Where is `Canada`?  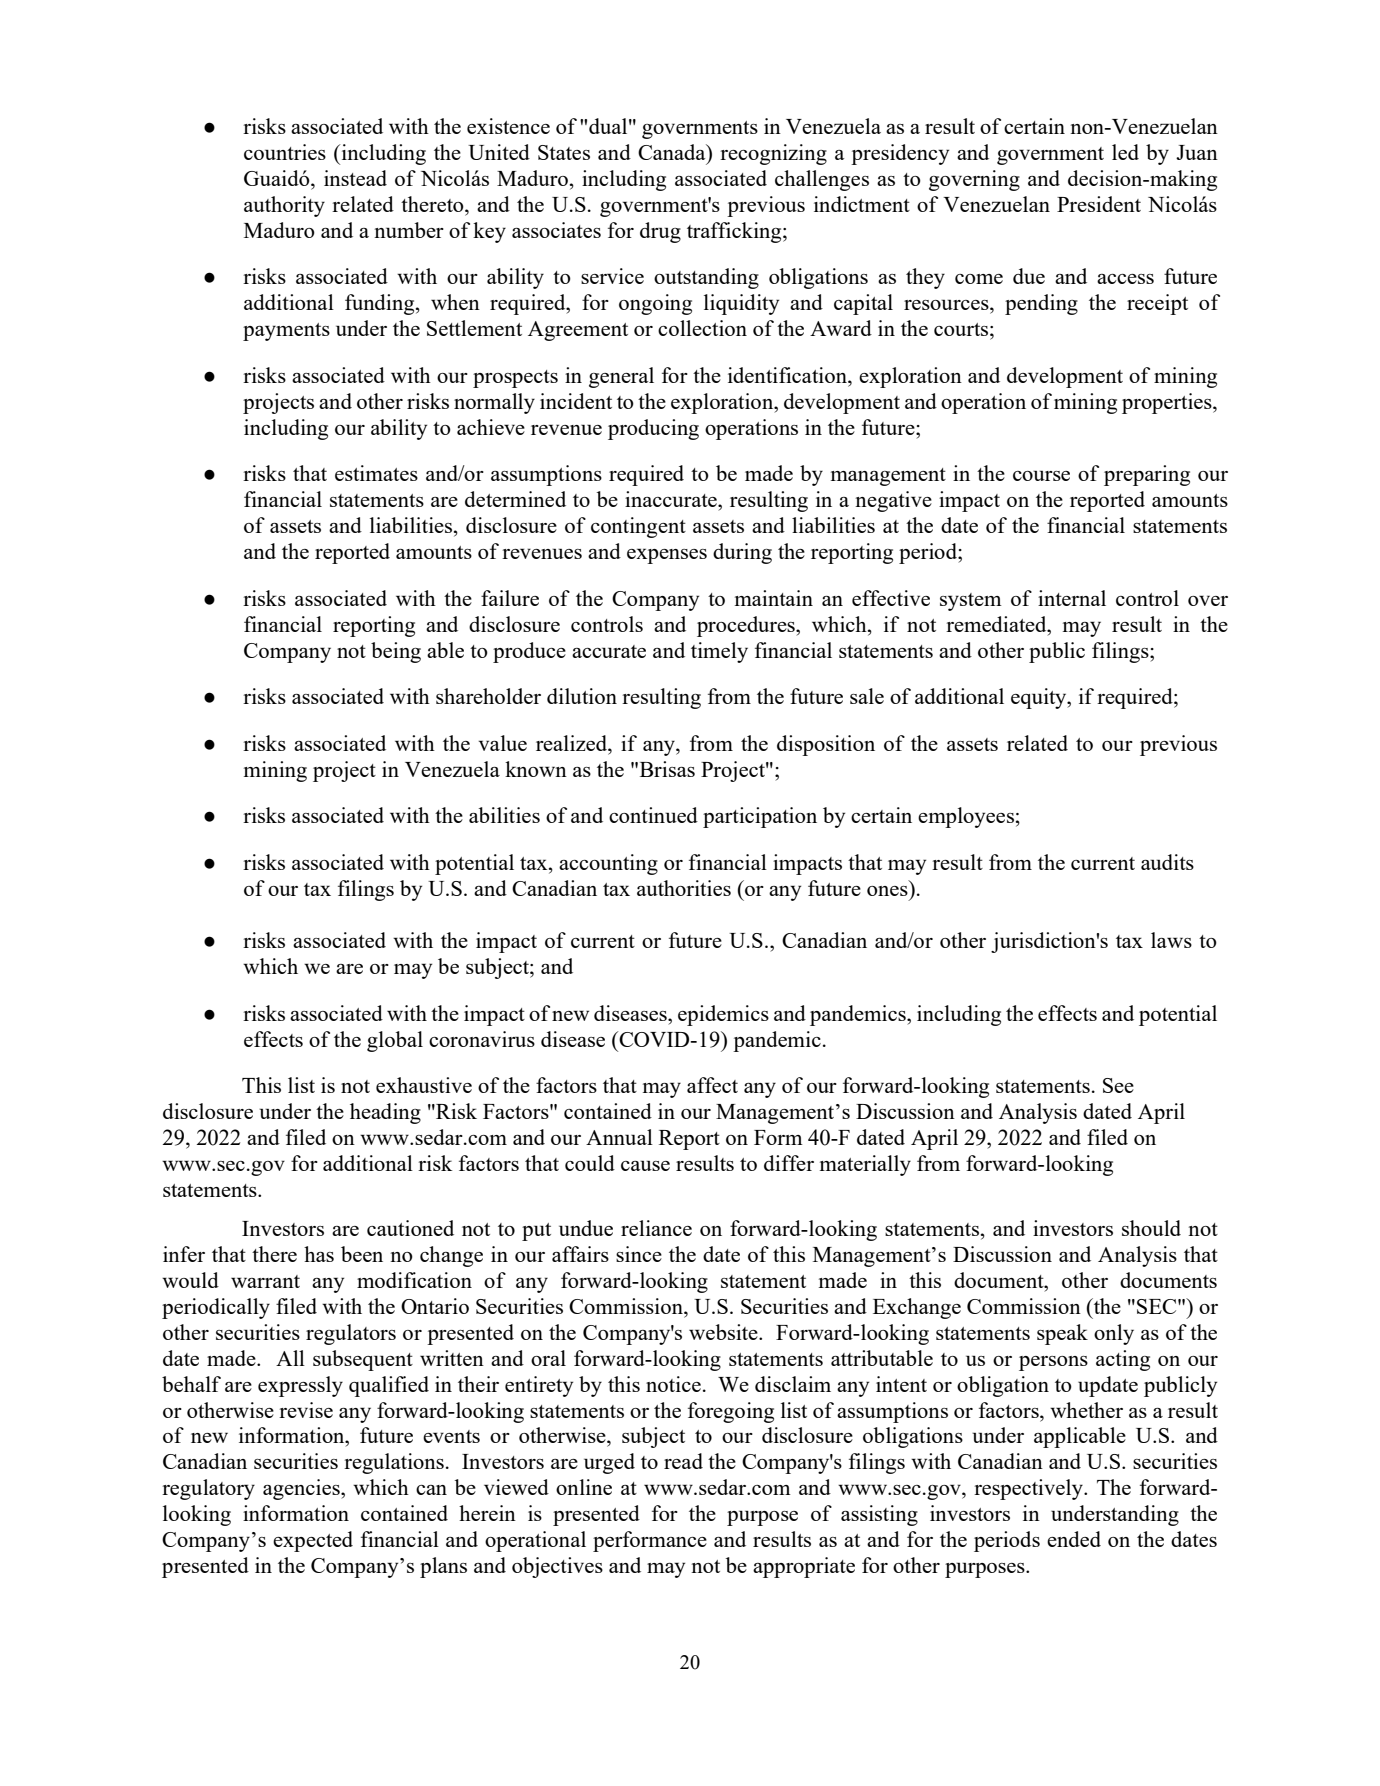
Canada is located at coordinates (673, 152).
